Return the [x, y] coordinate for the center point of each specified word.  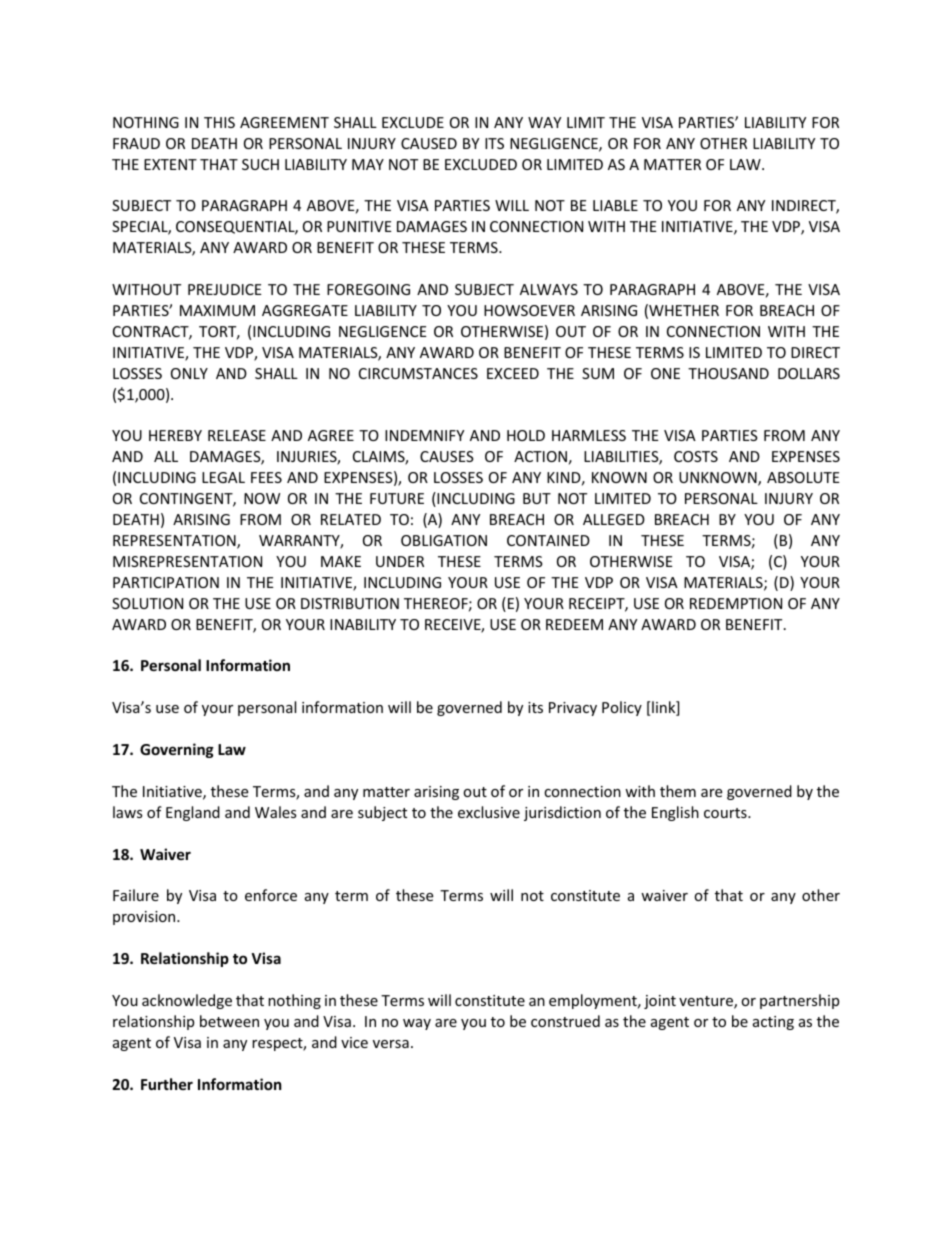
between [229, 1021]
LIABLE [615, 205]
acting [773, 1023]
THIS [219, 122]
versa [391, 1044]
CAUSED [429, 143]
